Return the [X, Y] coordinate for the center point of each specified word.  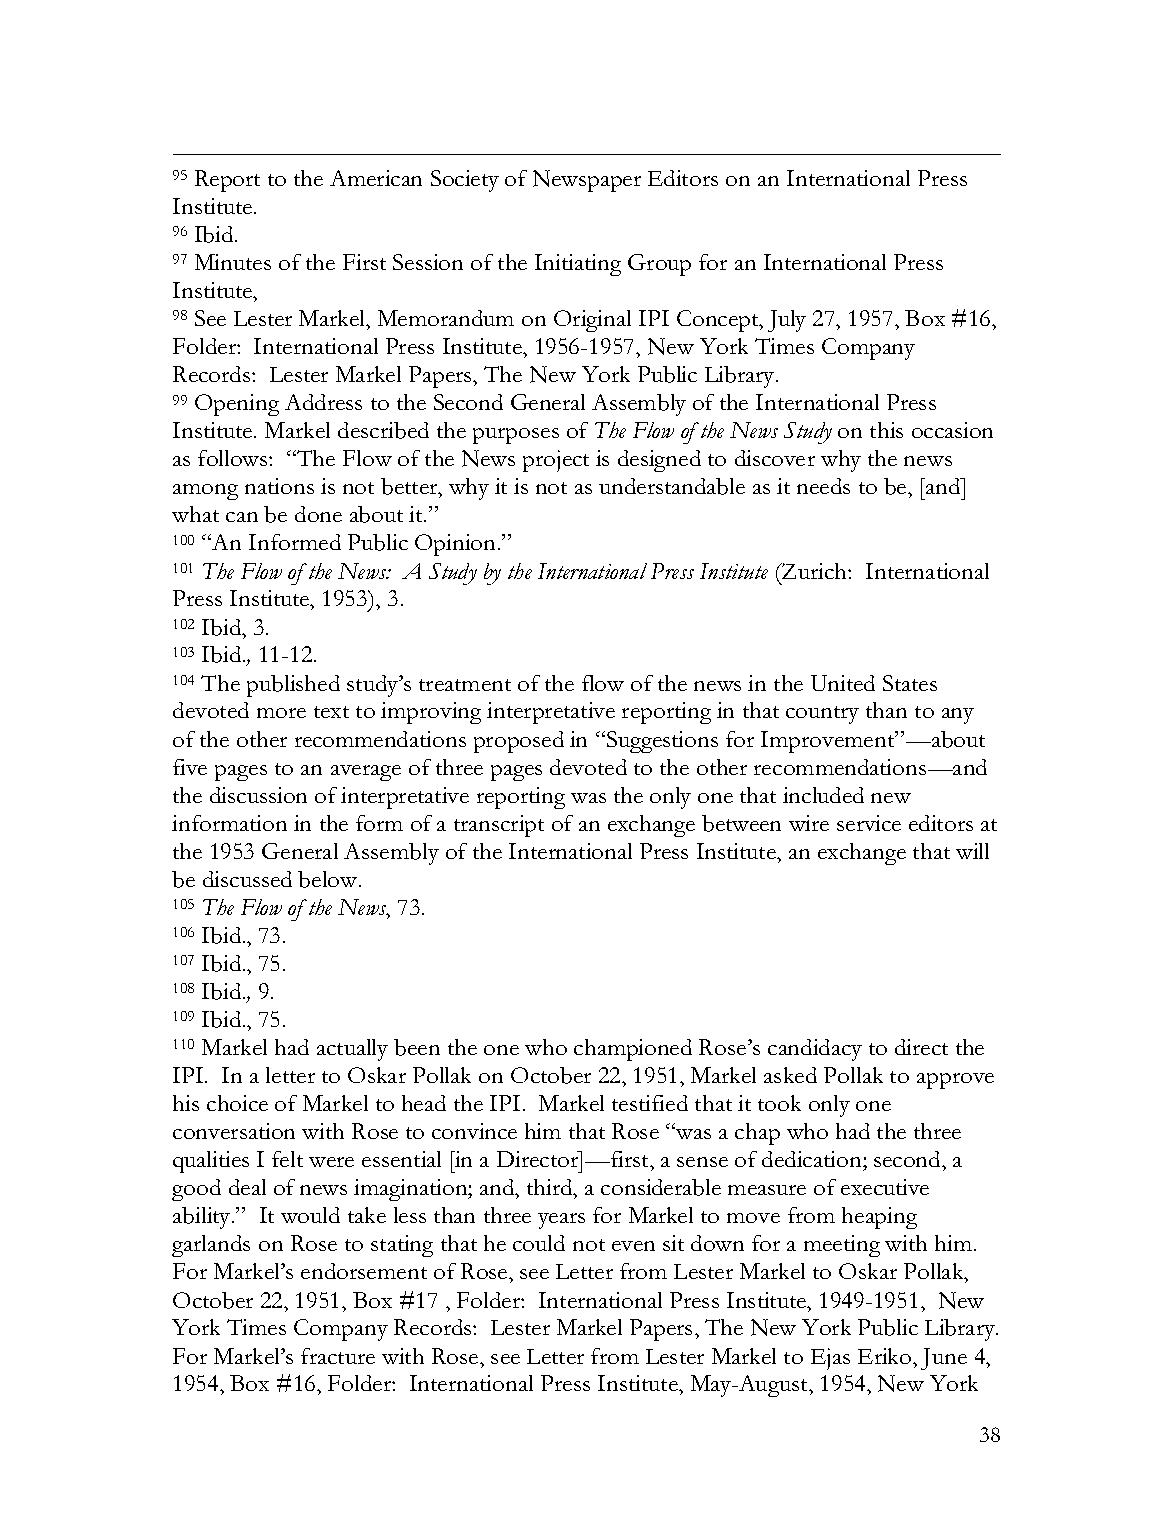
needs [823, 486]
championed [633, 1050]
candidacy [815, 1050]
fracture [338, 1356]
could [539, 1243]
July [787, 321]
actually [352, 1050]
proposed [519, 742]
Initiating [578, 265]
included [823, 795]
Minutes [233, 262]
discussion [258, 795]
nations [279, 486]
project [556, 461]
